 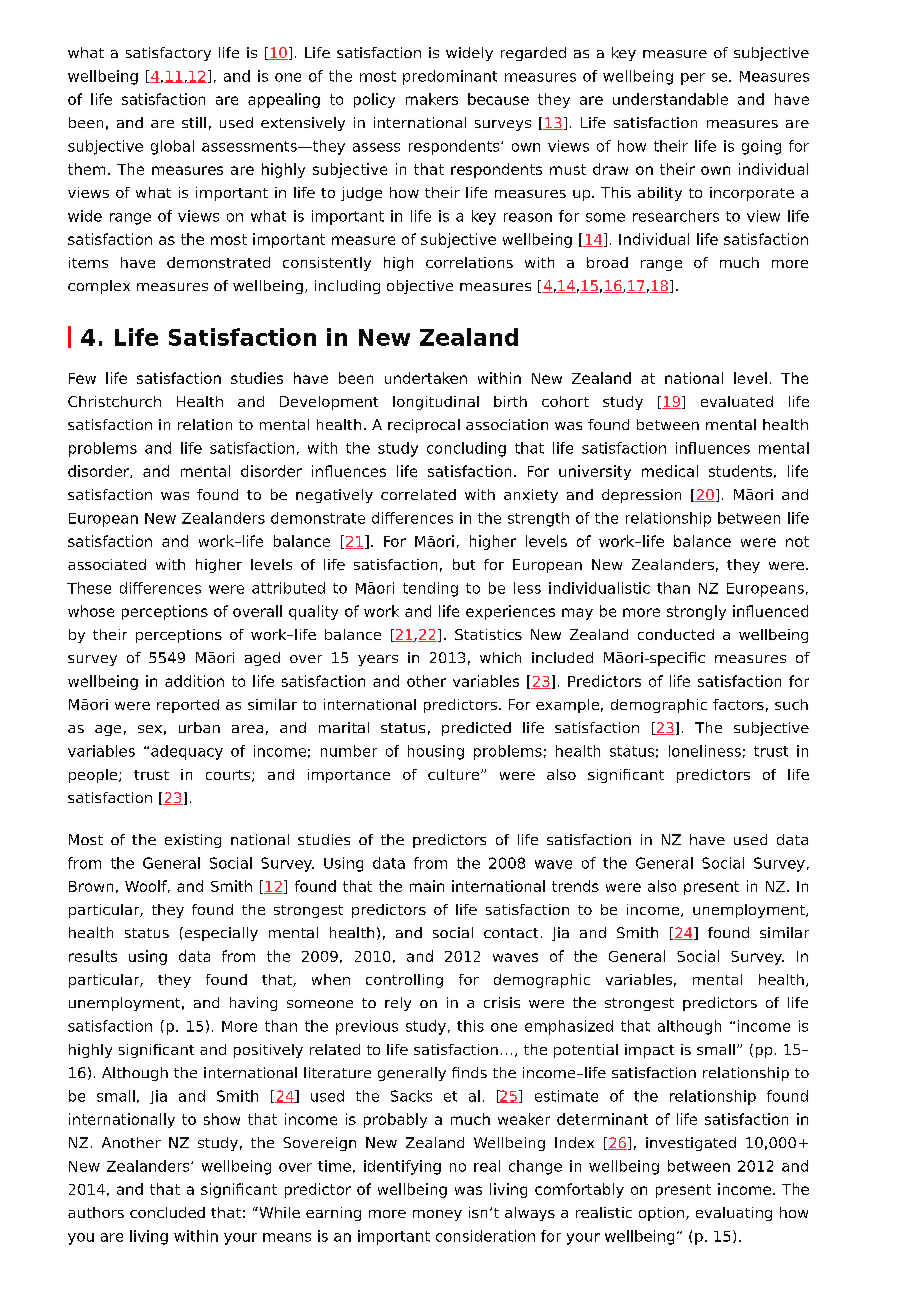 What do you see at coordinates (705, 751) in the page?
I see `loneliness` at bounding box center [705, 751].
